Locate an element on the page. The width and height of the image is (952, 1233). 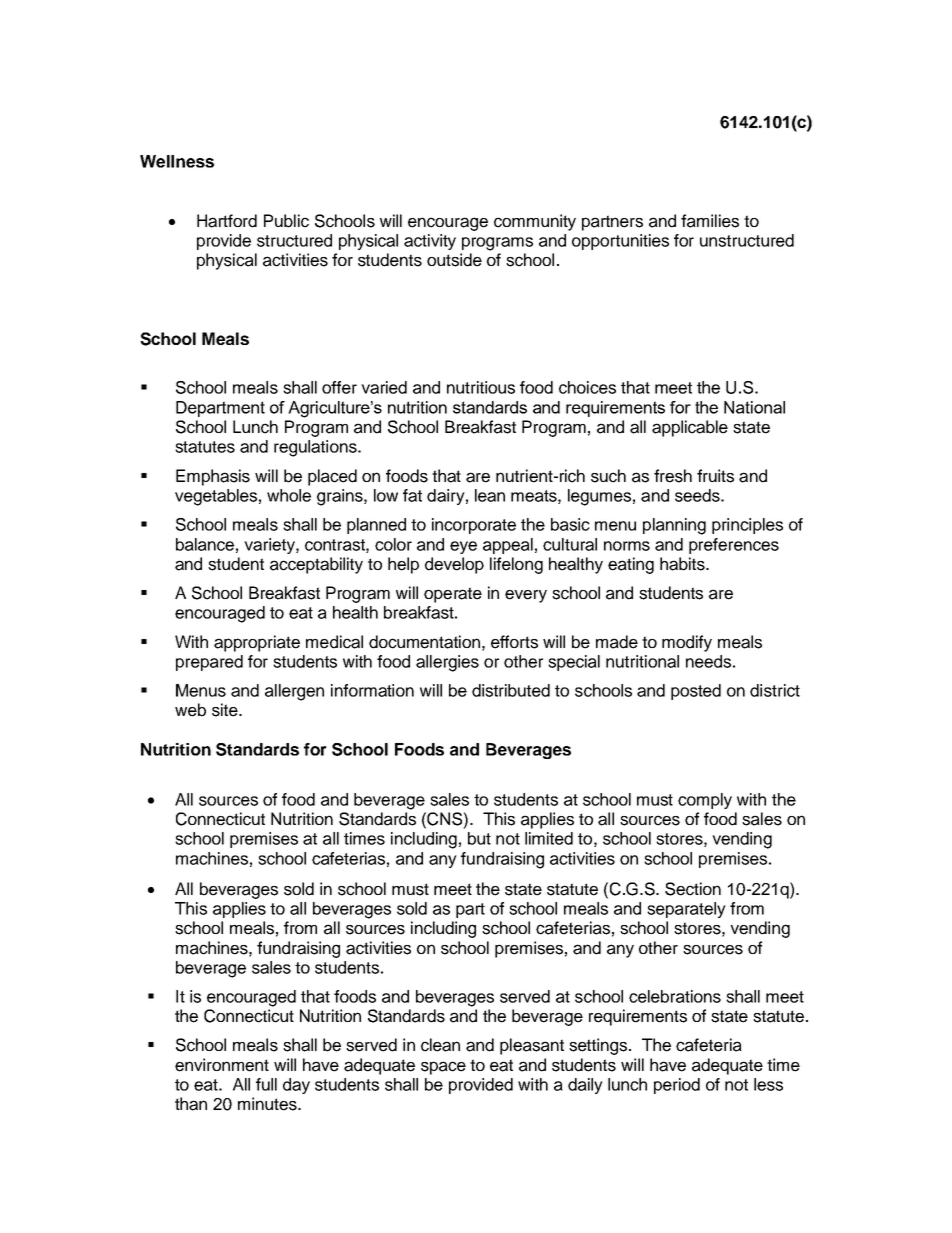
efforts is located at coordinates (514, 642).
